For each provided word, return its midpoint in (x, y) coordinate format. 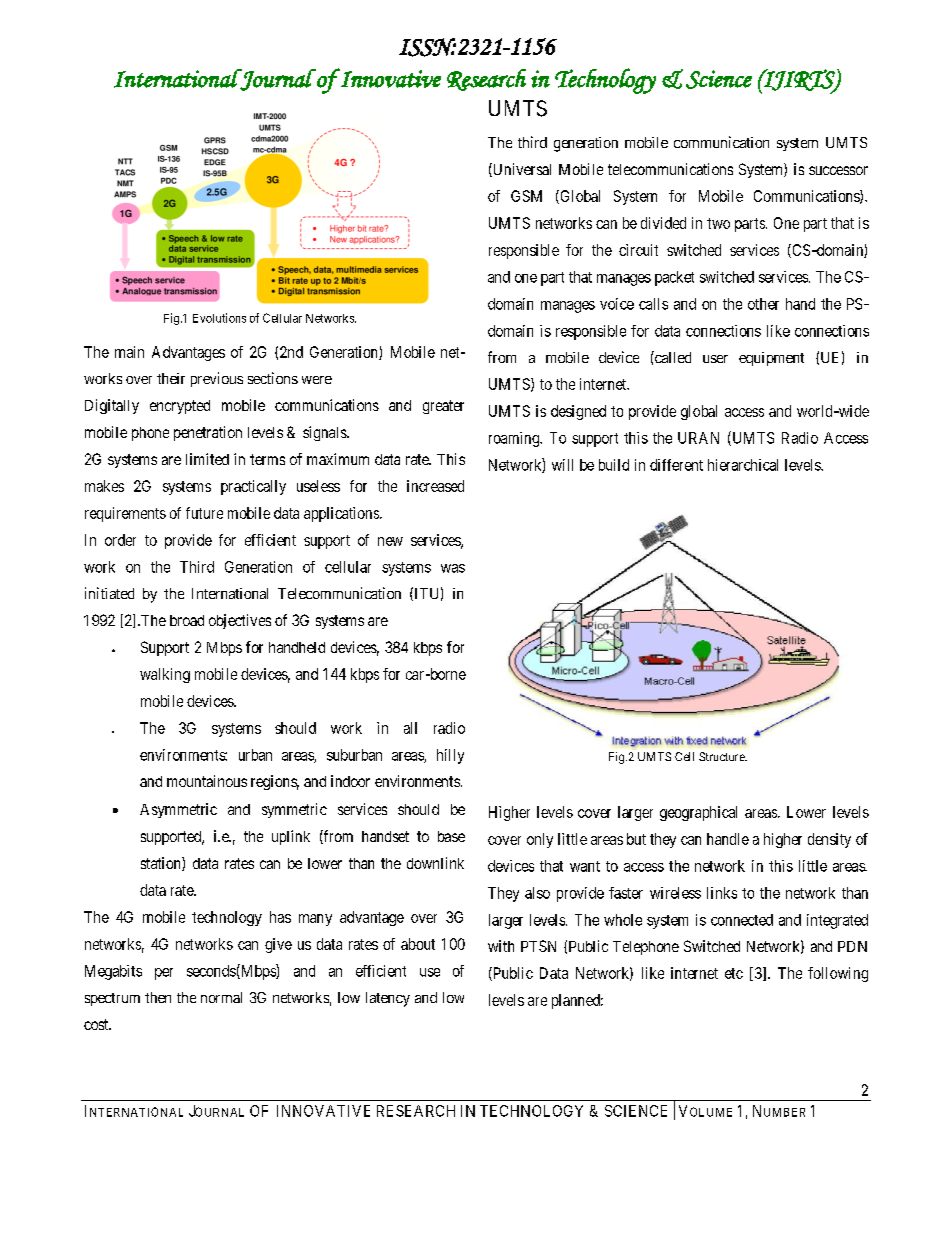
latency (388, 999)
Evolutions (219, 318)
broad (187, 620)
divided (663, 223)
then (158, 997)
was (453, 568)
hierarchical (743, 465)
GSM (526, 196)
